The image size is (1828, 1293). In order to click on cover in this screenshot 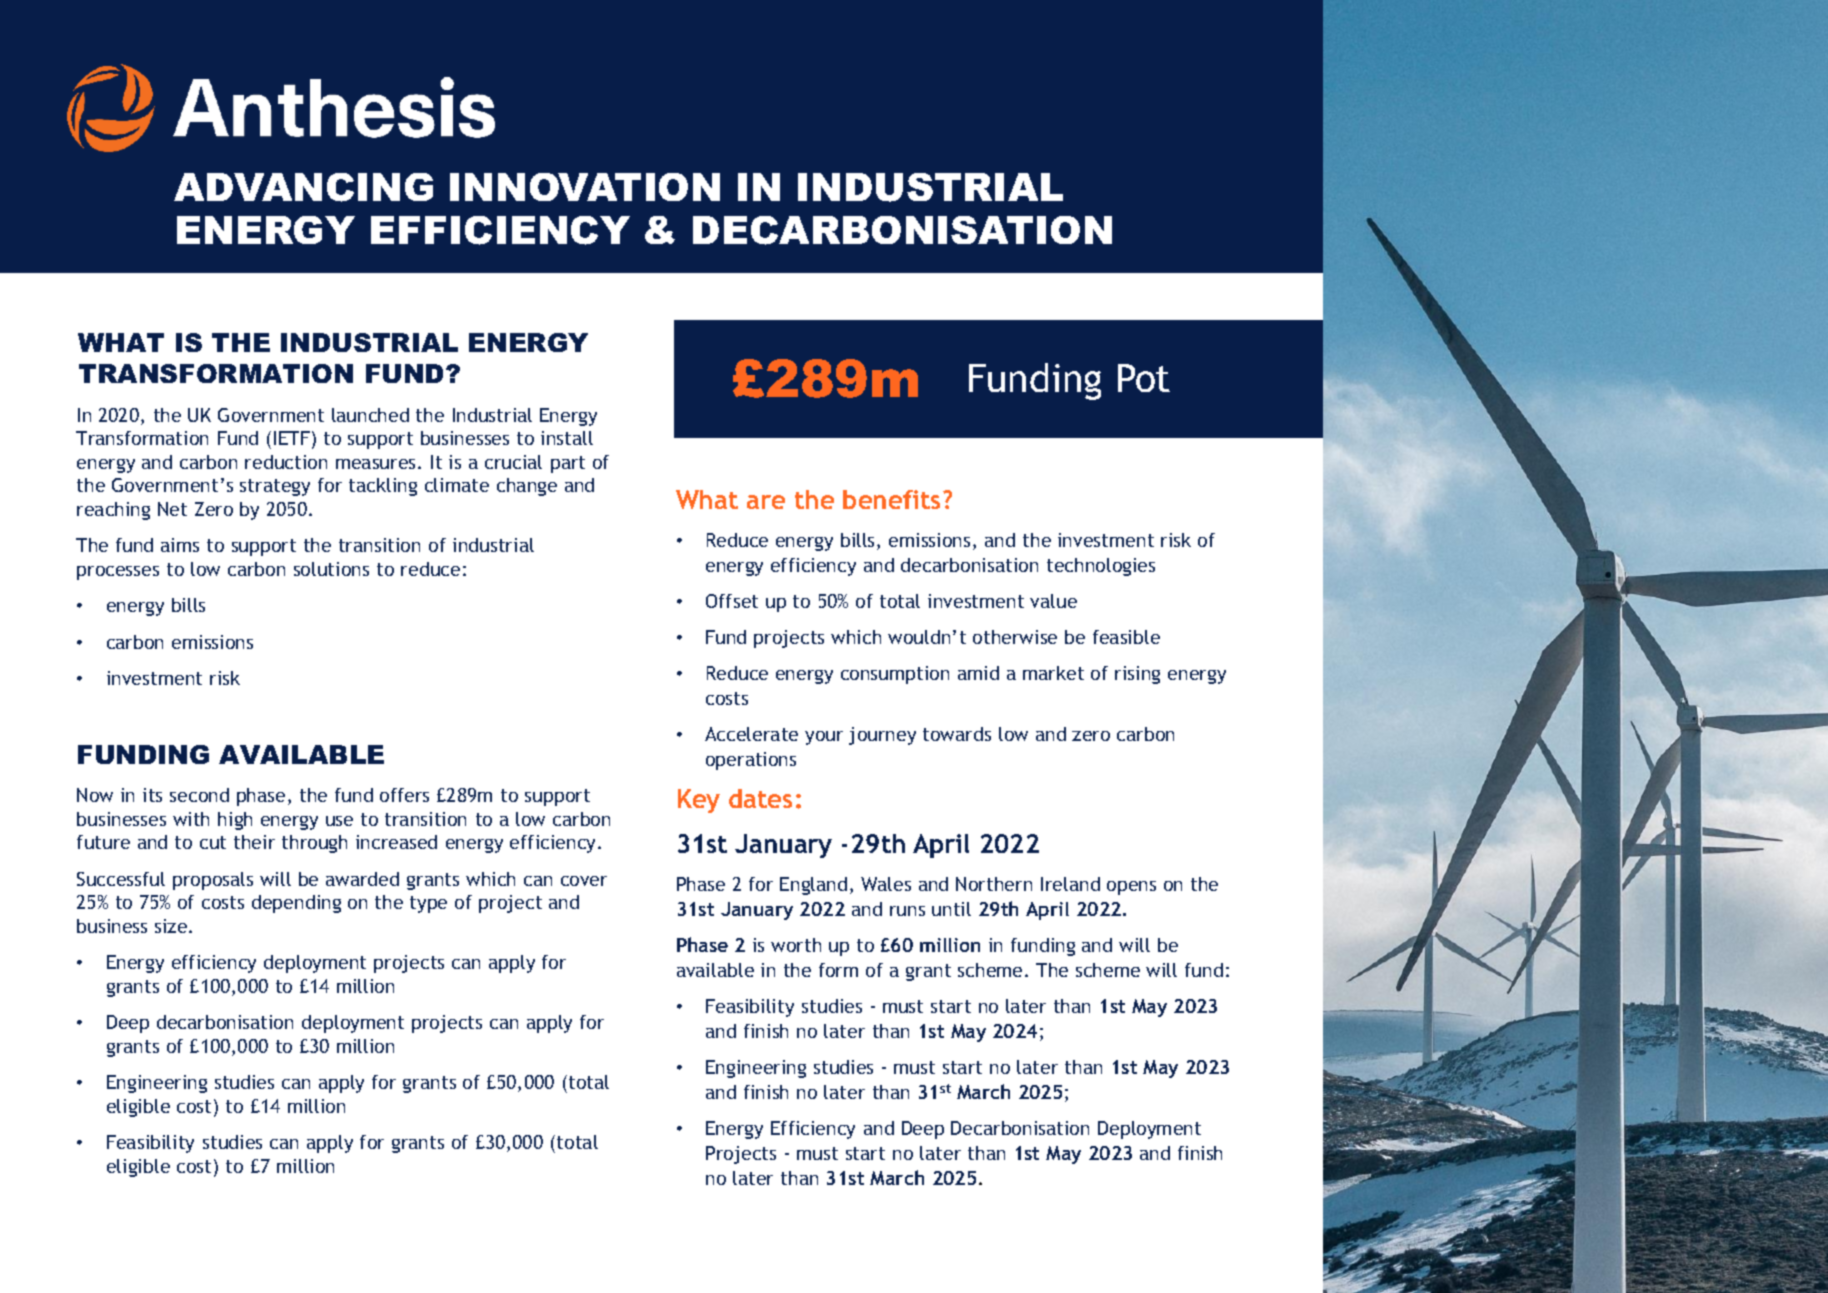, I will do `click(584, 881)`.
